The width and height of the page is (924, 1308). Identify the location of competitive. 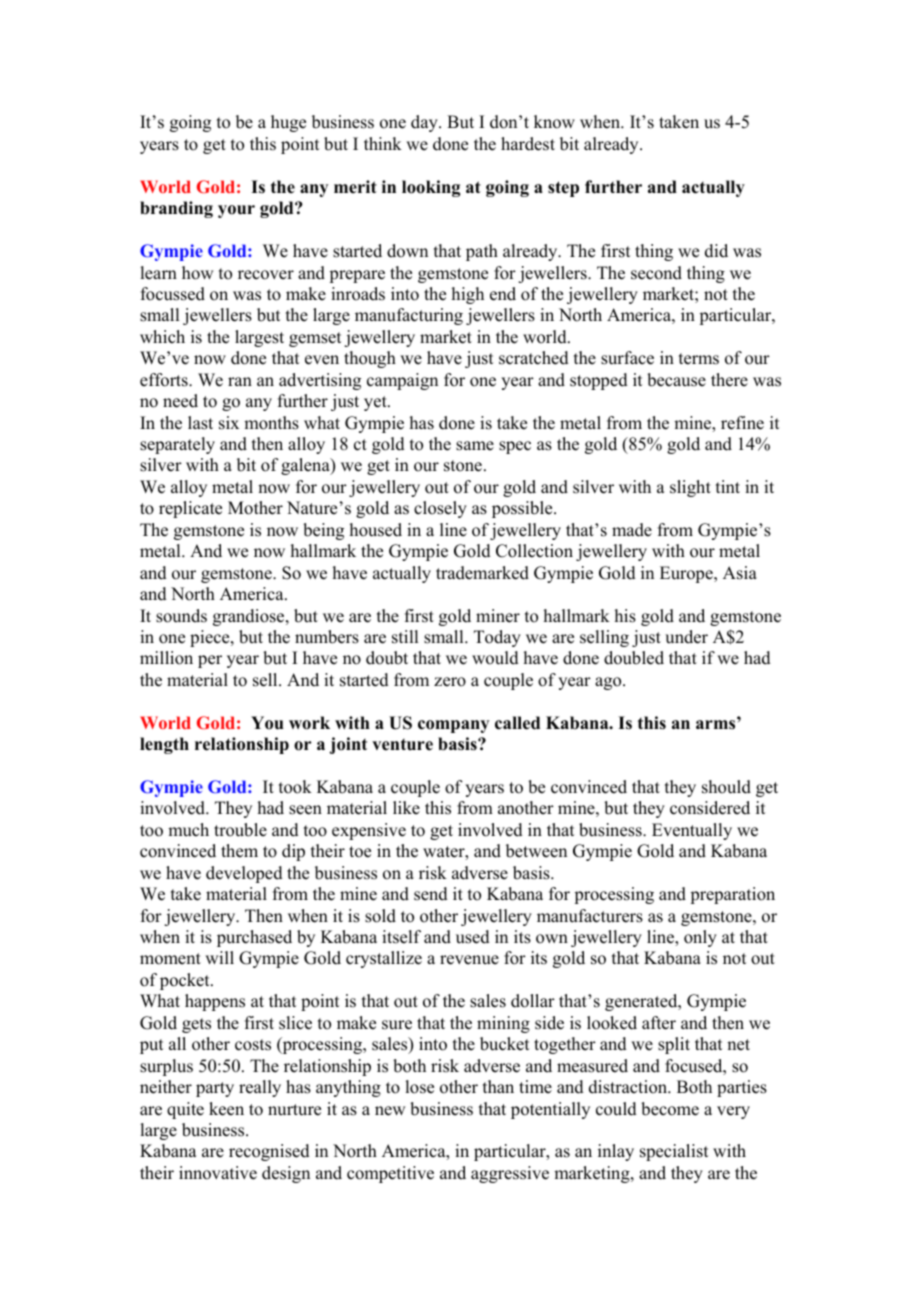
(390, 1174).
